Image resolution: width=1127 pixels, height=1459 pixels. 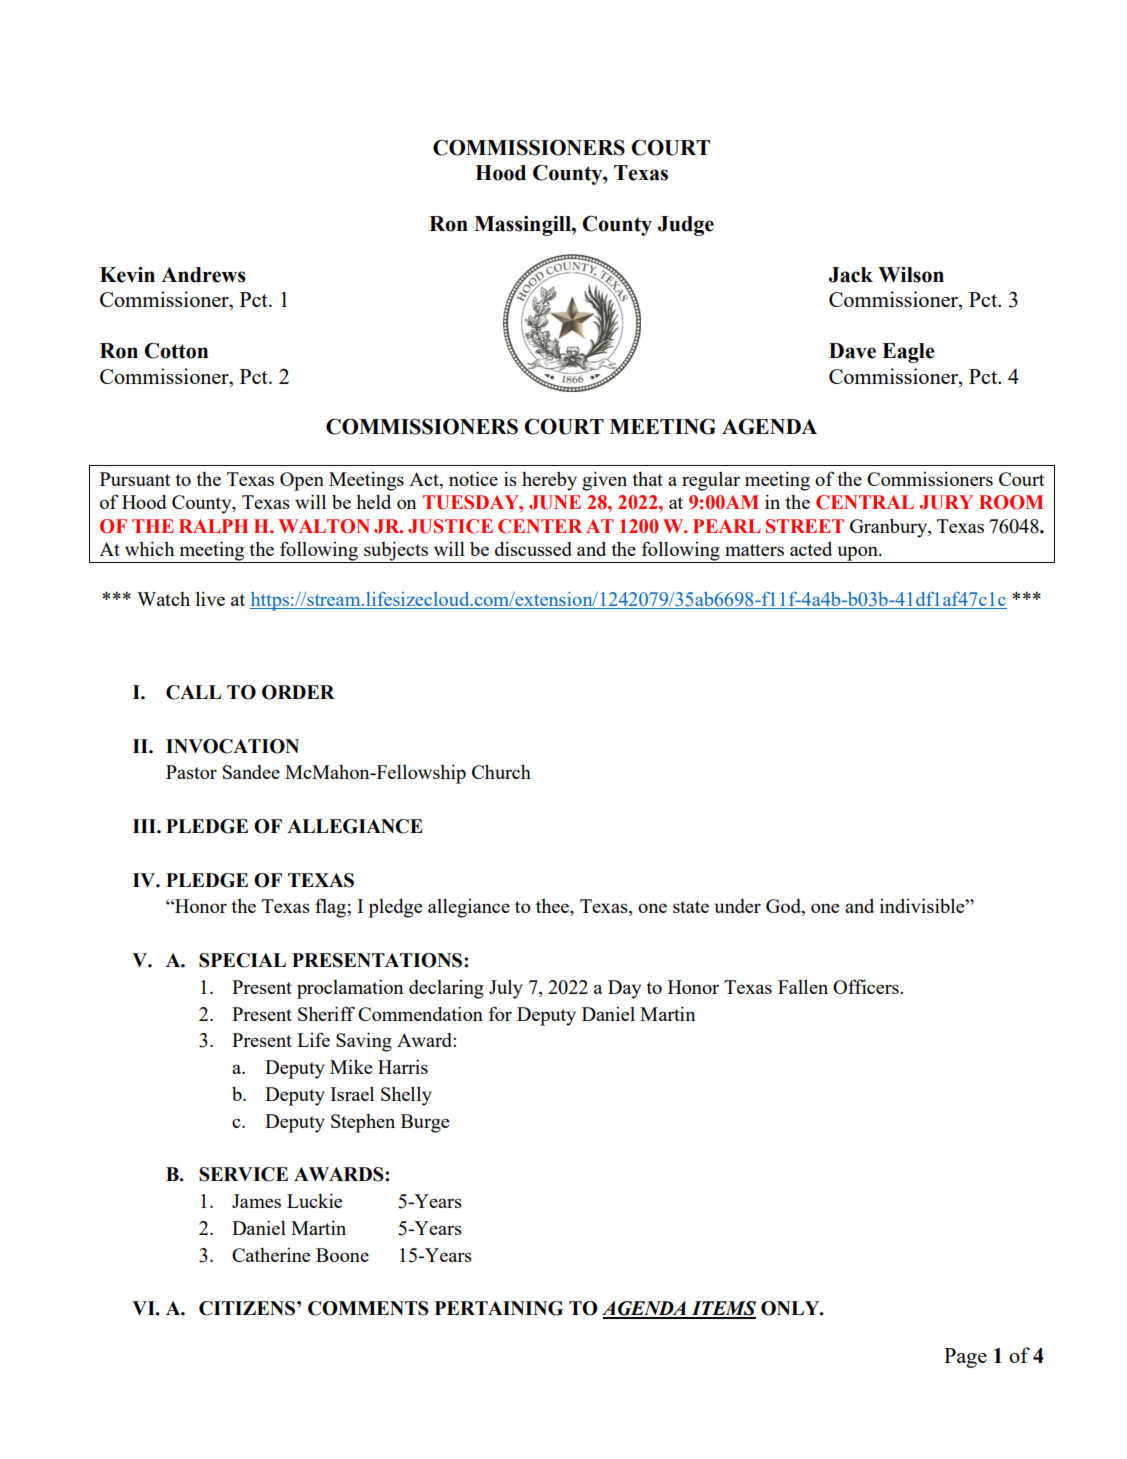 What do you see at coordinates (500, 1013) in the document?
I see `for` at bounding box center [500, 1013].
